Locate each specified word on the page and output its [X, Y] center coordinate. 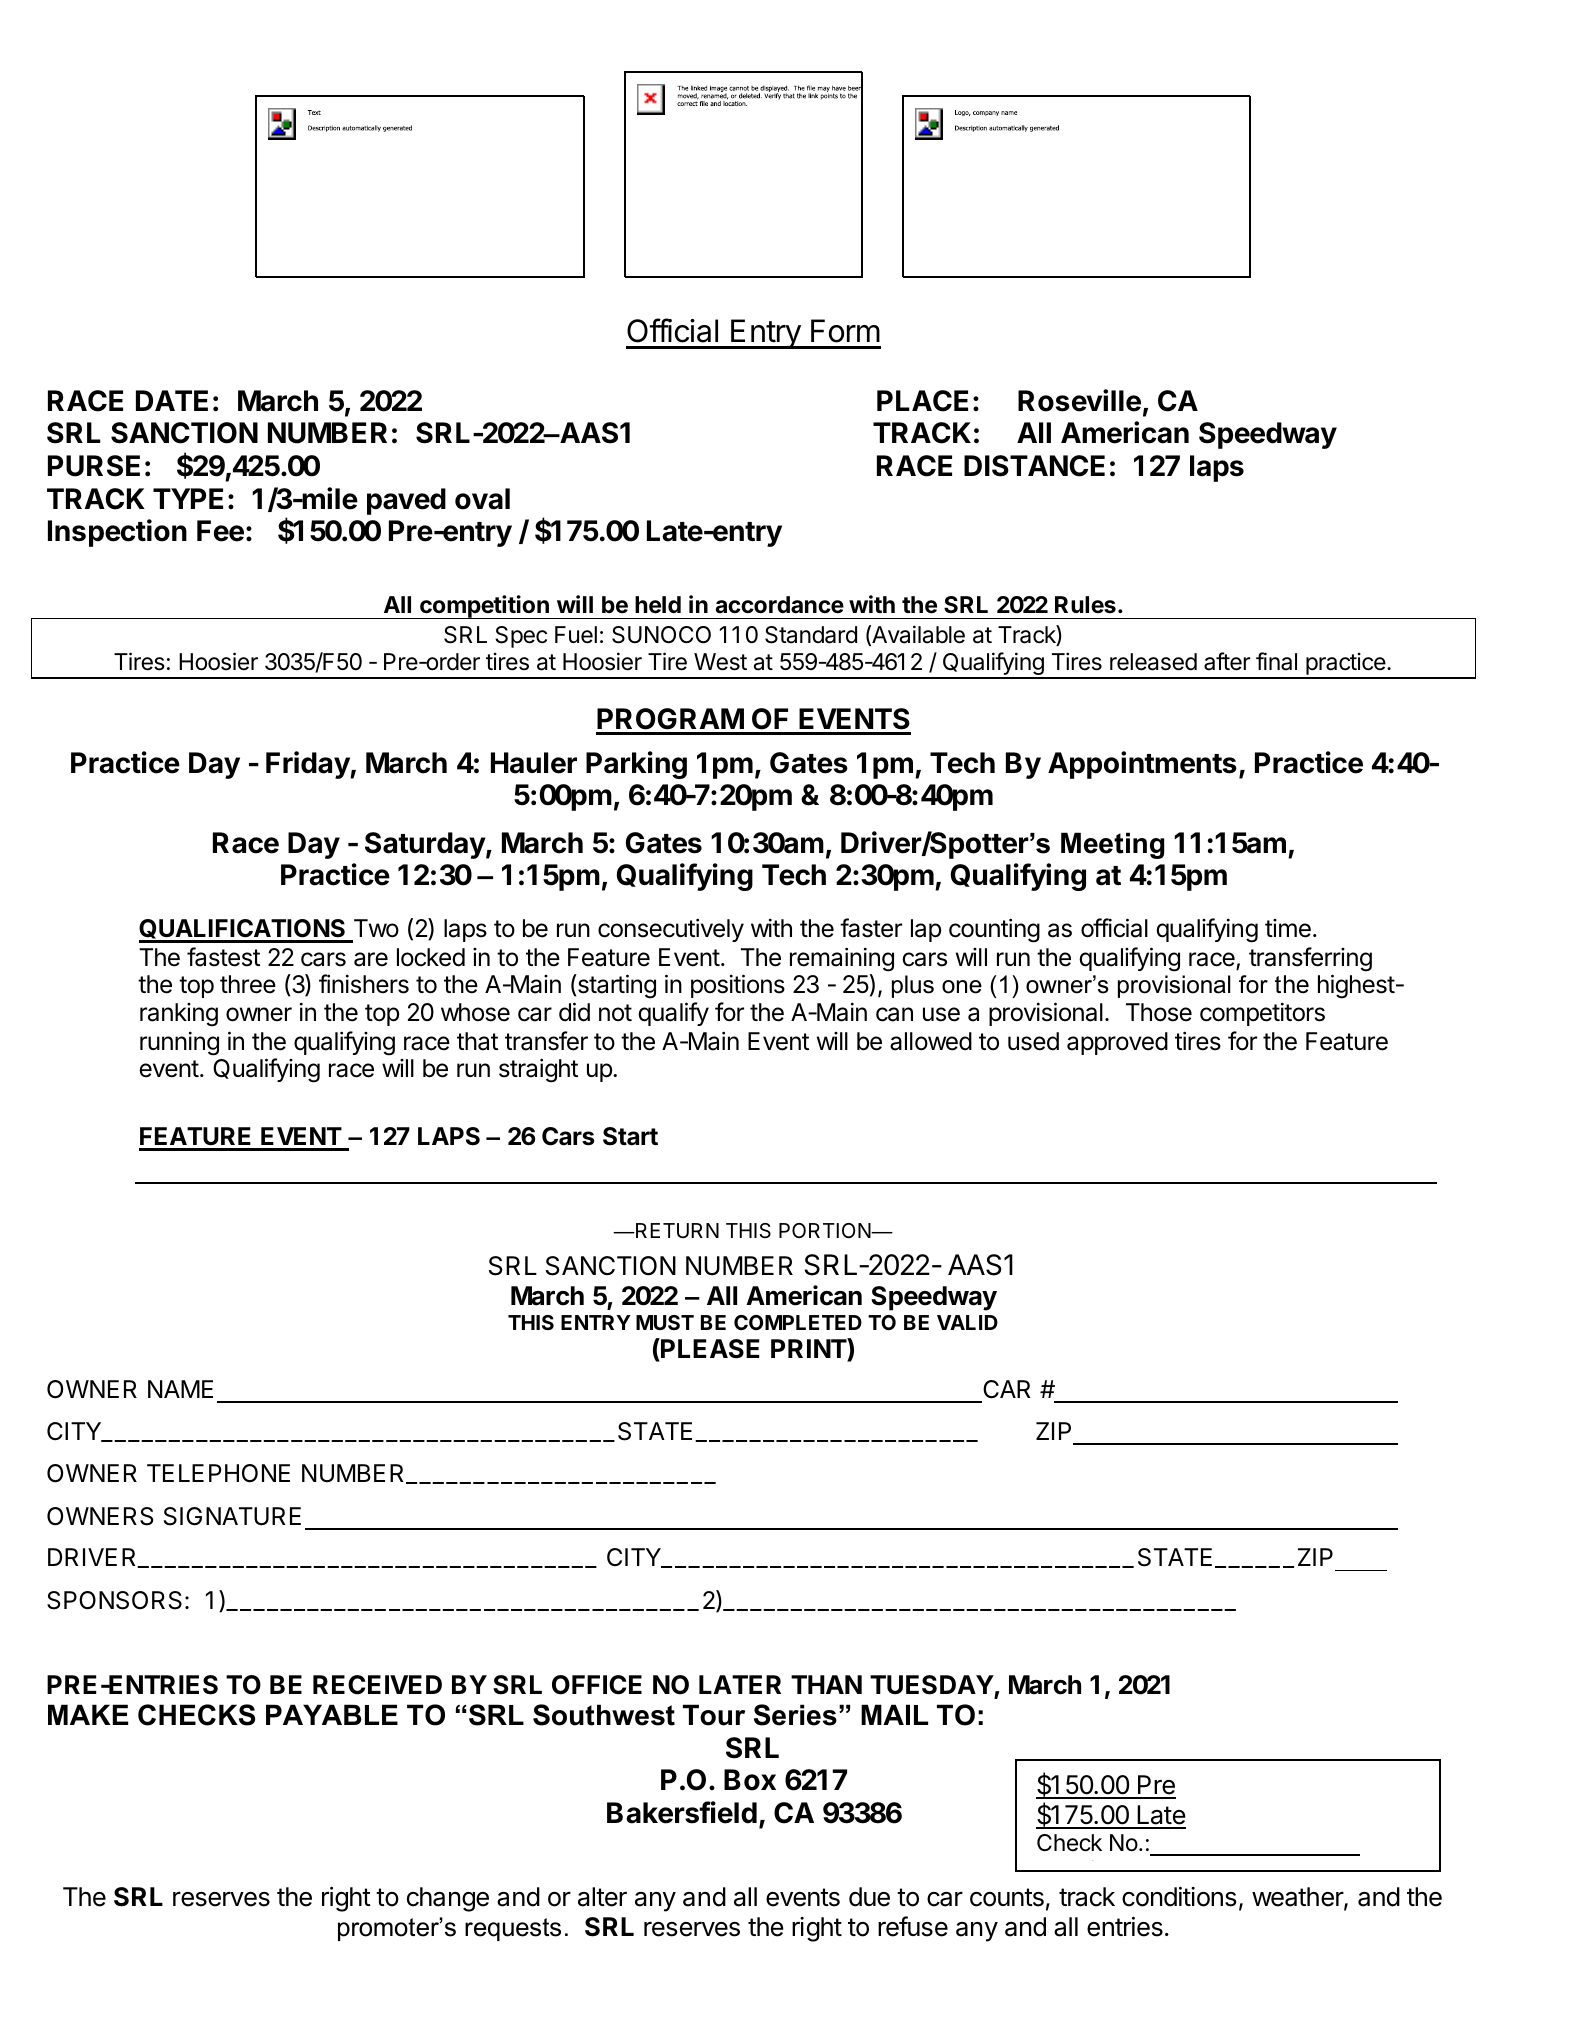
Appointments [1142, 765]
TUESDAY [932, 1685]
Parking [636, 765]
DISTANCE [1034, 466]
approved [1117, 1043]
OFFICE [597, 1685]
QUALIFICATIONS [243, 930]
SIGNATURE [232, 1516]
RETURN [676, 1230]
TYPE [188, 498]
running [179, 1043]
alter [602, 1897]
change [448, 1899]
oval [482, 499]
